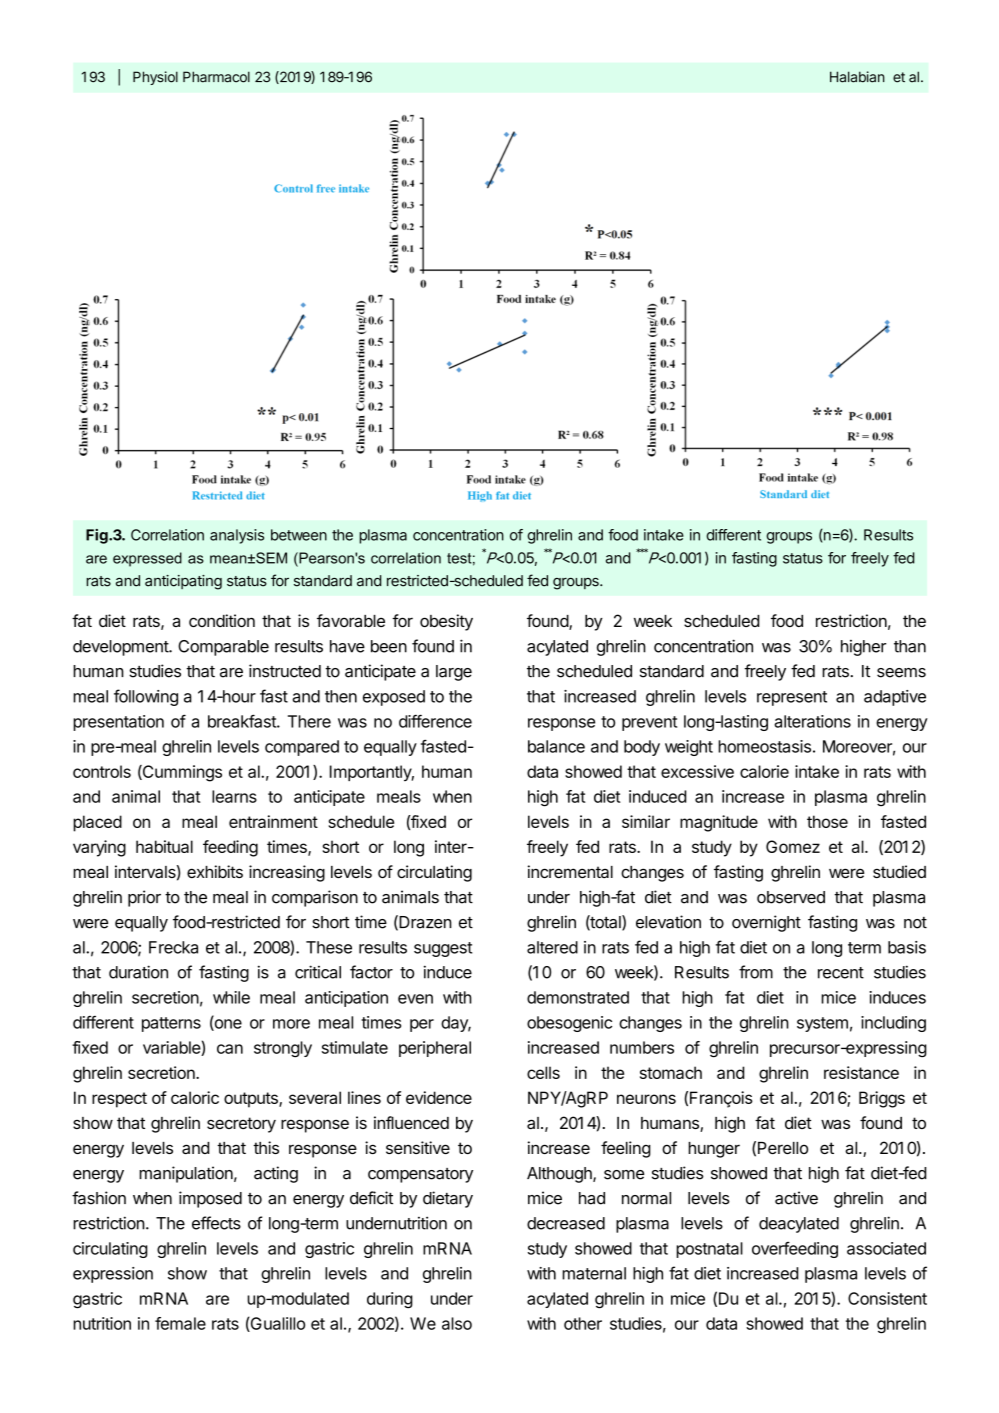 The height and width of the screenshot is (1413, 999). What do you see at coordinates (901, 673) in the screenshot?
I see `seems` at bounding box center [901, 673].
